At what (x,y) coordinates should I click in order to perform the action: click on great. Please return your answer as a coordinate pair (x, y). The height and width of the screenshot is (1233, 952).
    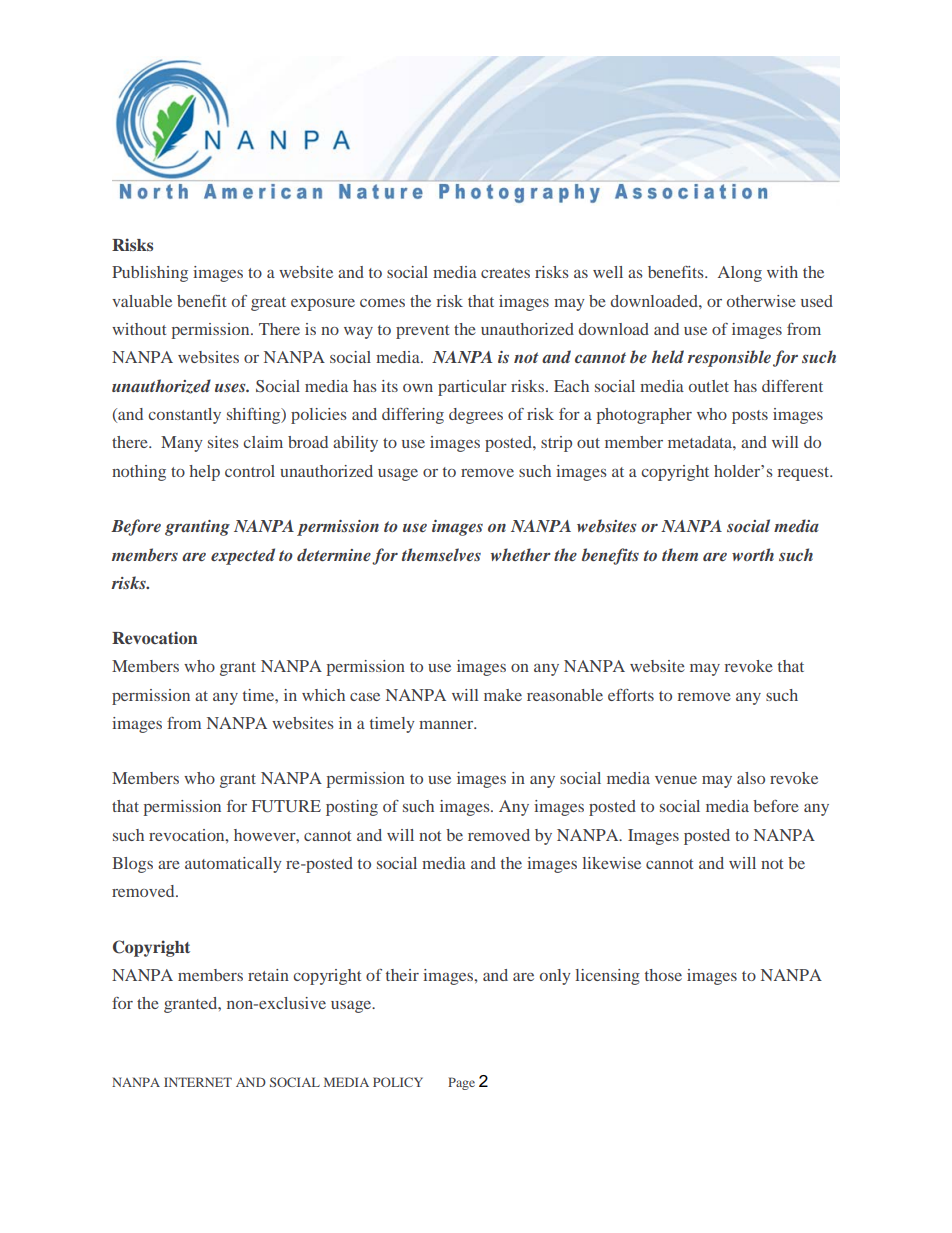
    Looking at the image, I should click on (268, 304).
